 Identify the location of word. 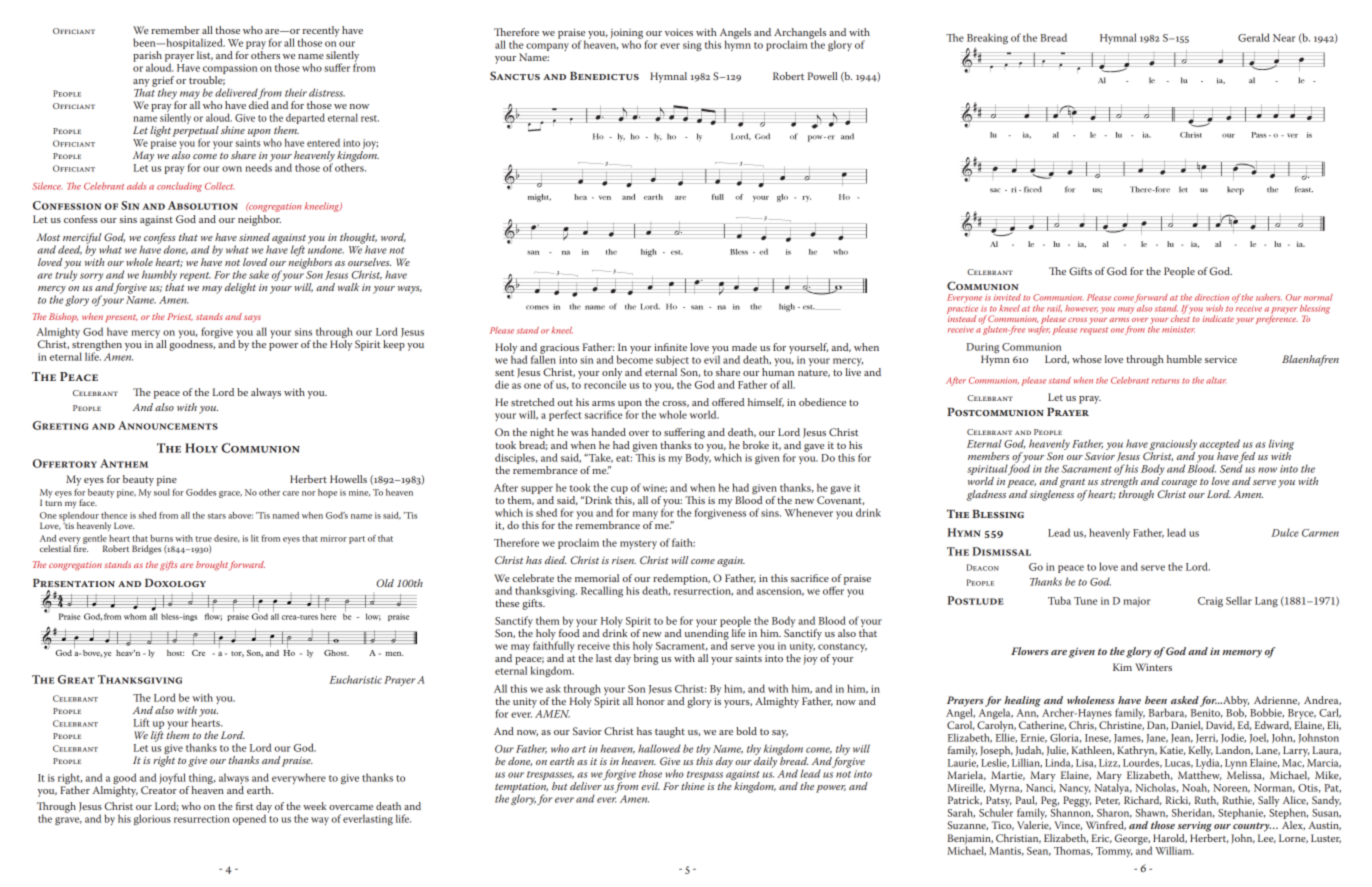
(393, 237).
